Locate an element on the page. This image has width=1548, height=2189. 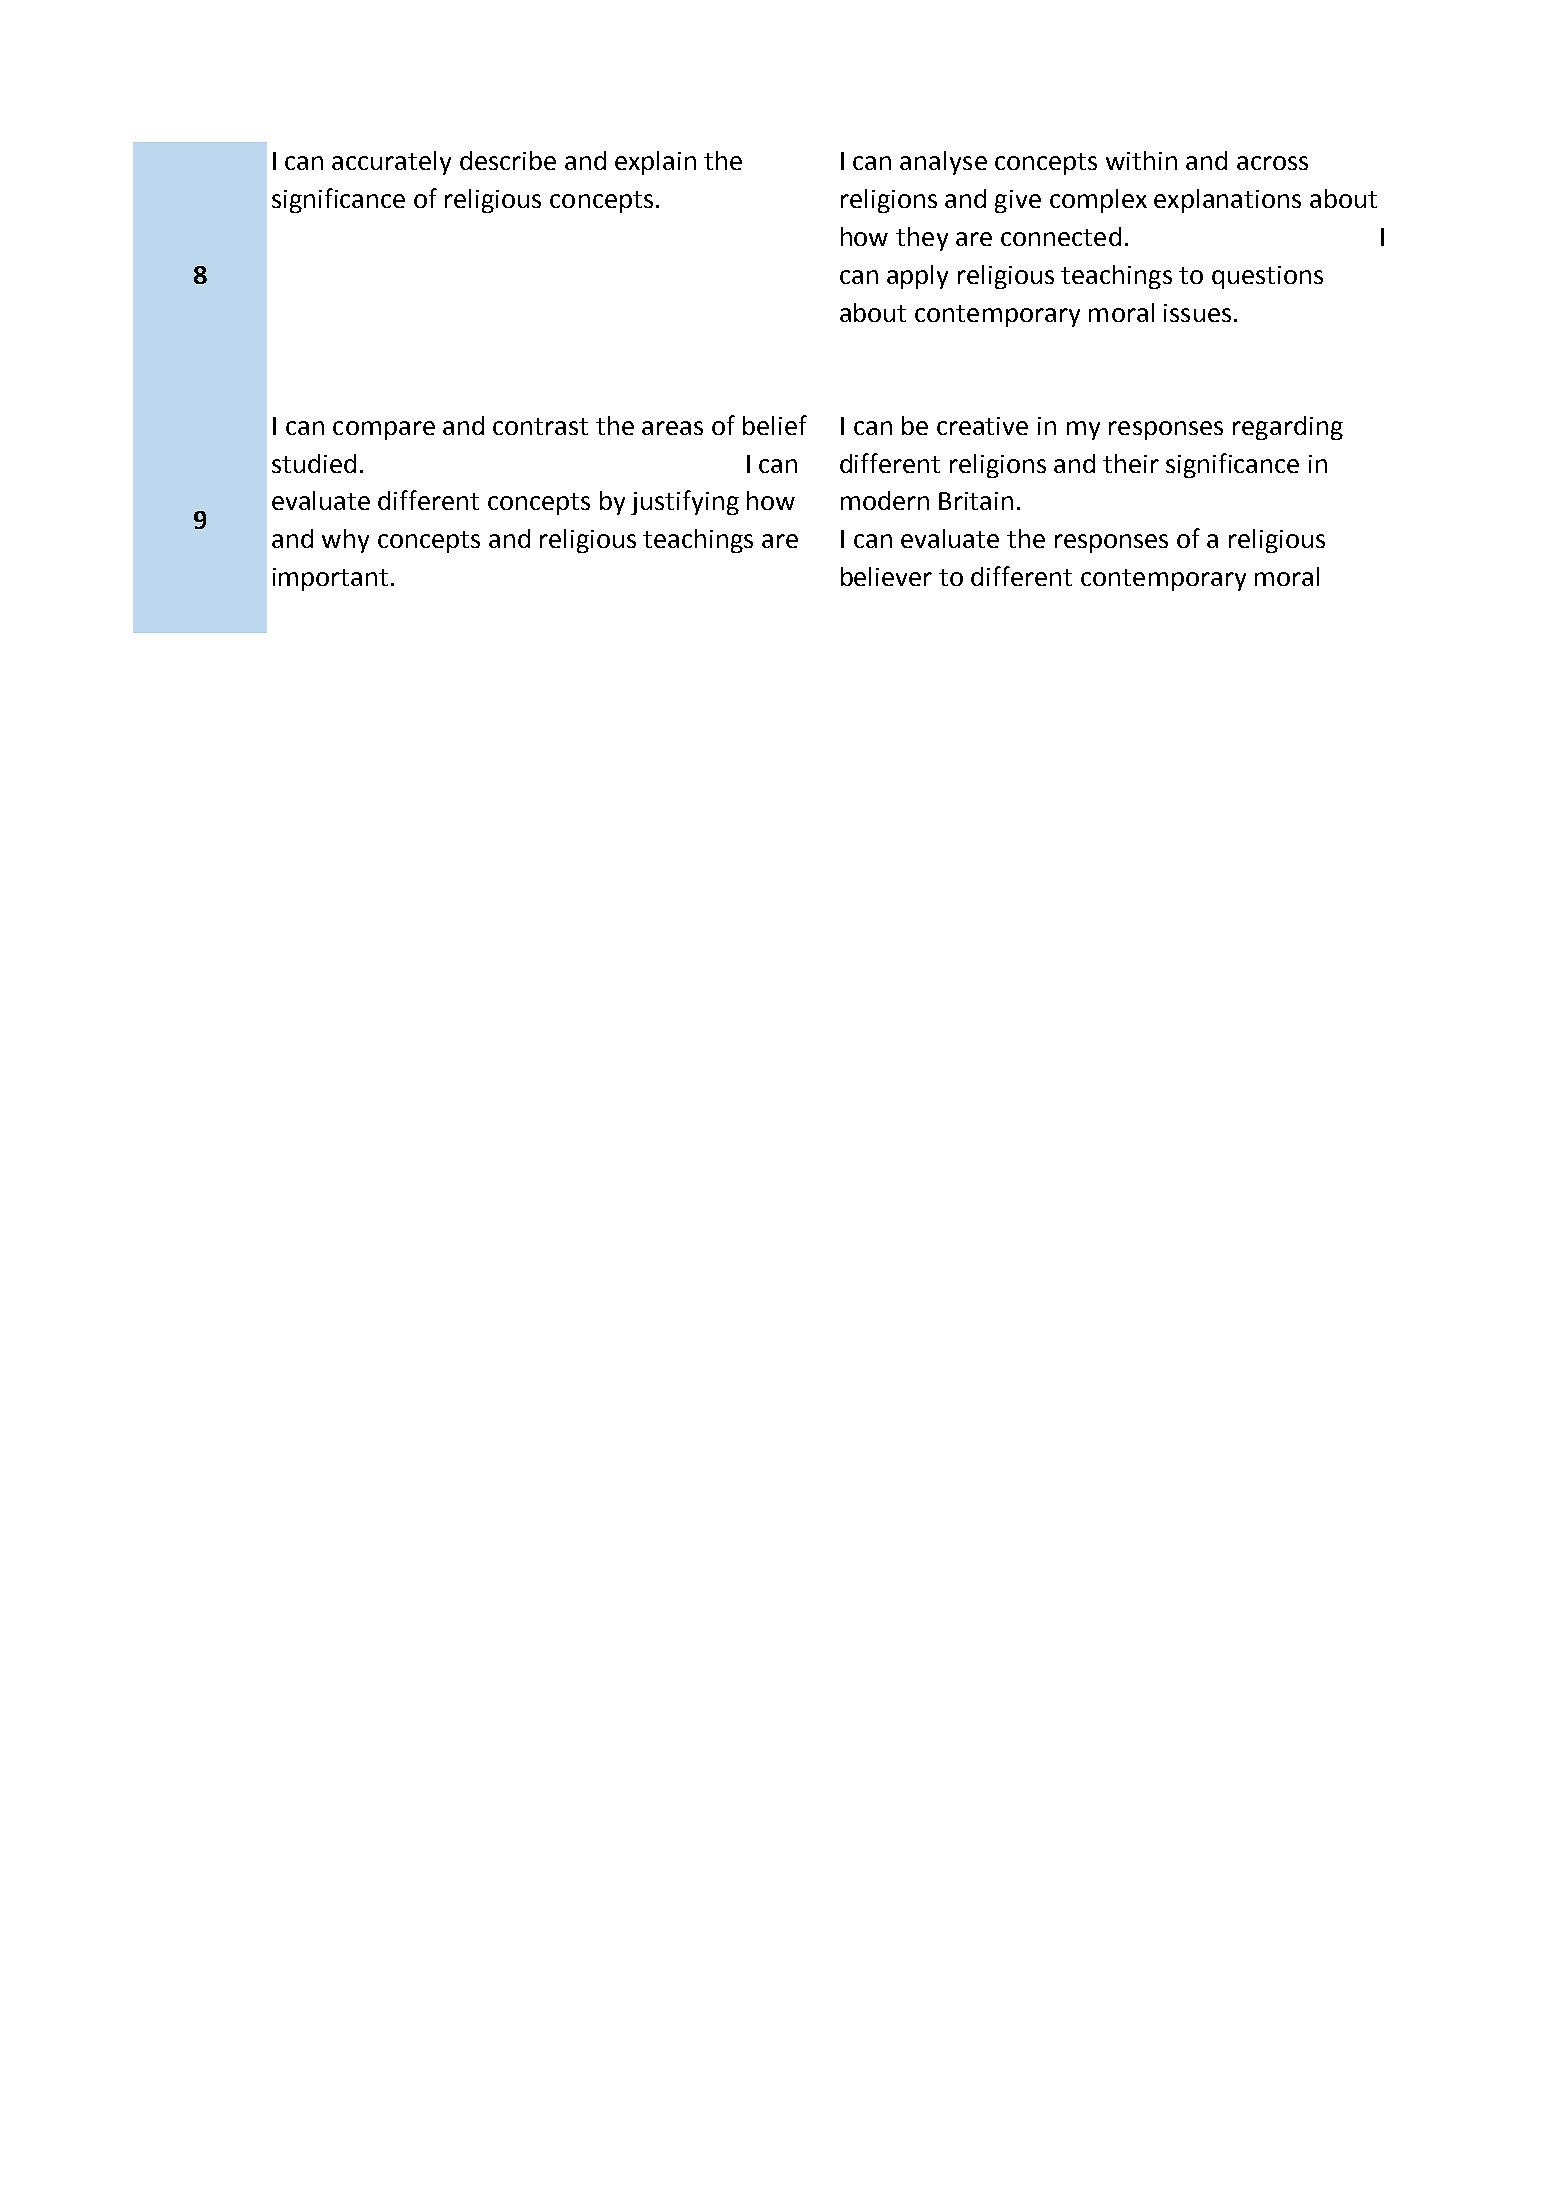
important is located at coordinates (330, 579).
